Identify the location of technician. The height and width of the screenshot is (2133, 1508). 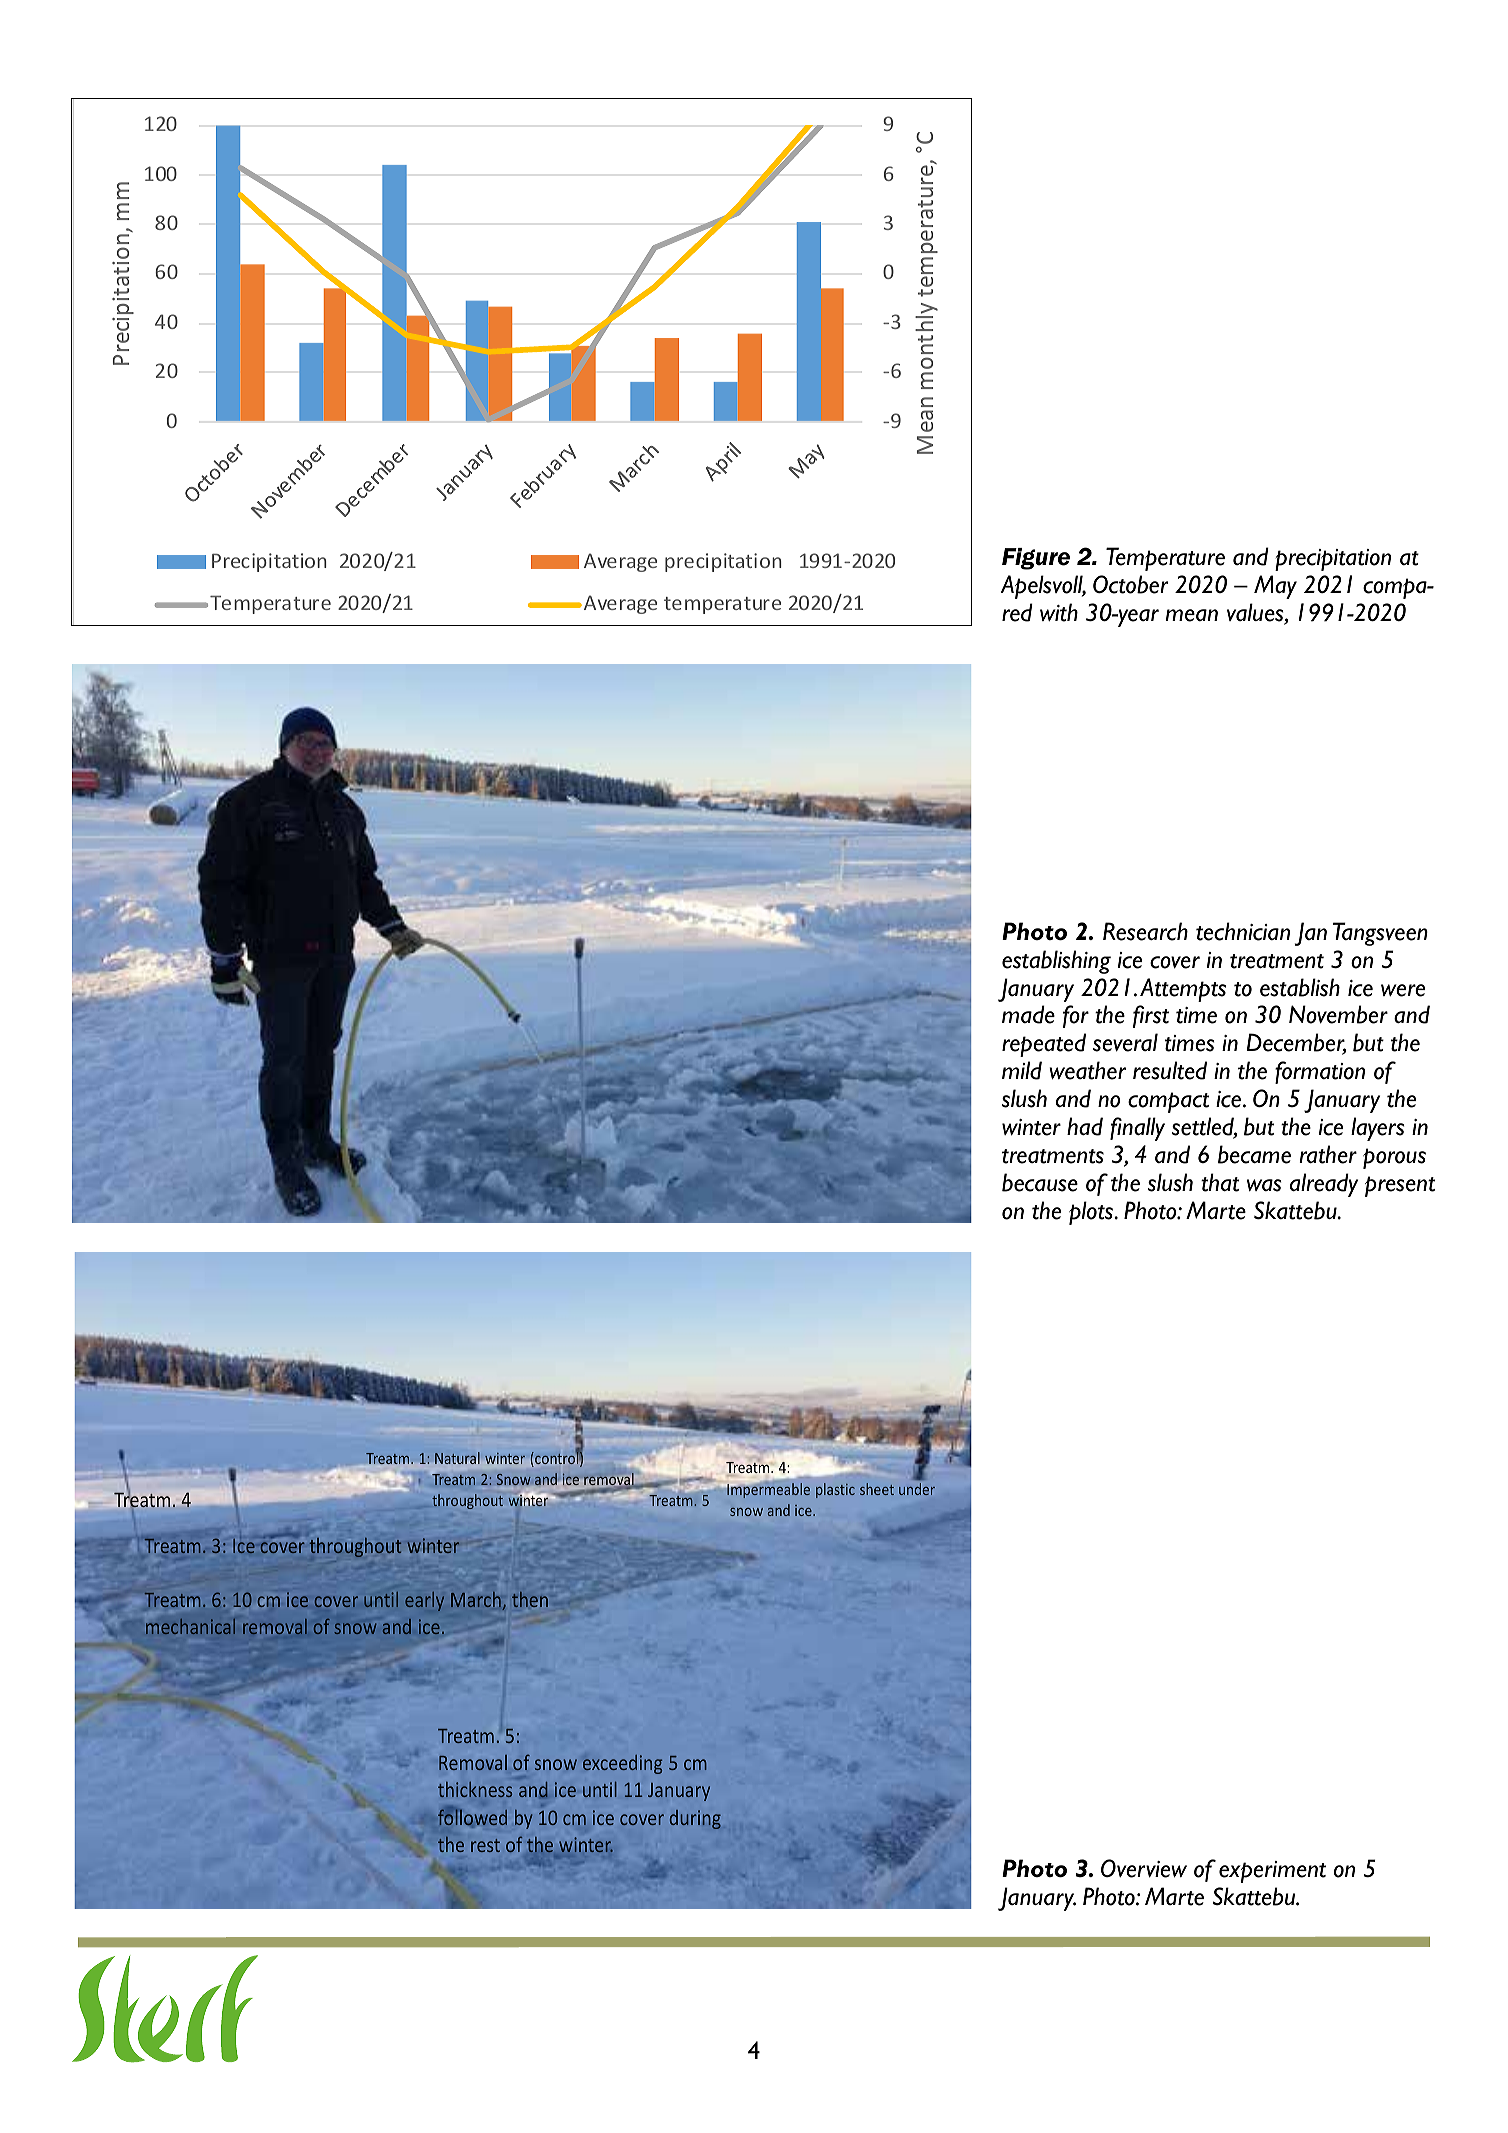
(1243, 931).
